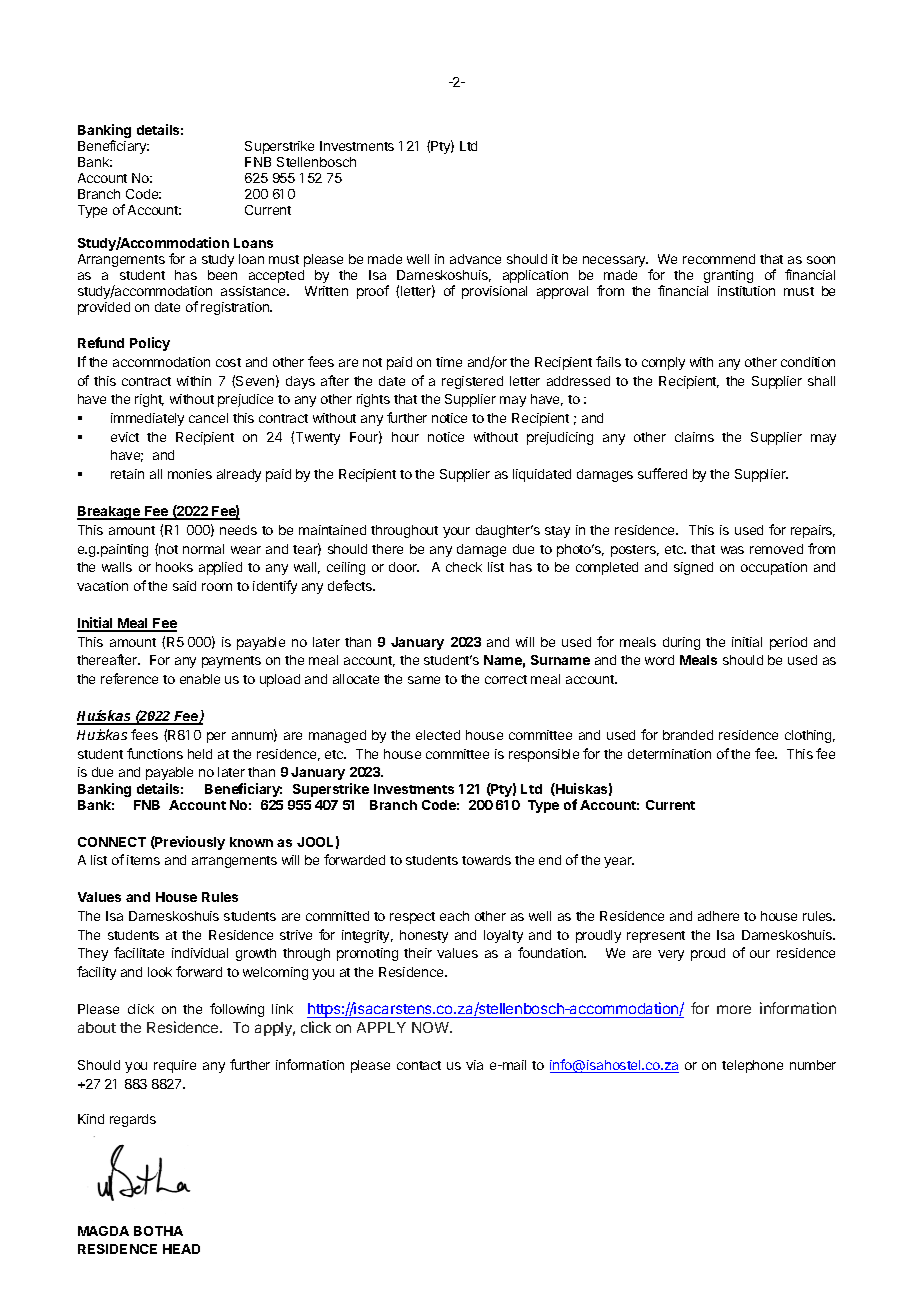  What do you see at coordinates (438, 735) in the document?
I see `elected` at bounding box center [438, 735].
